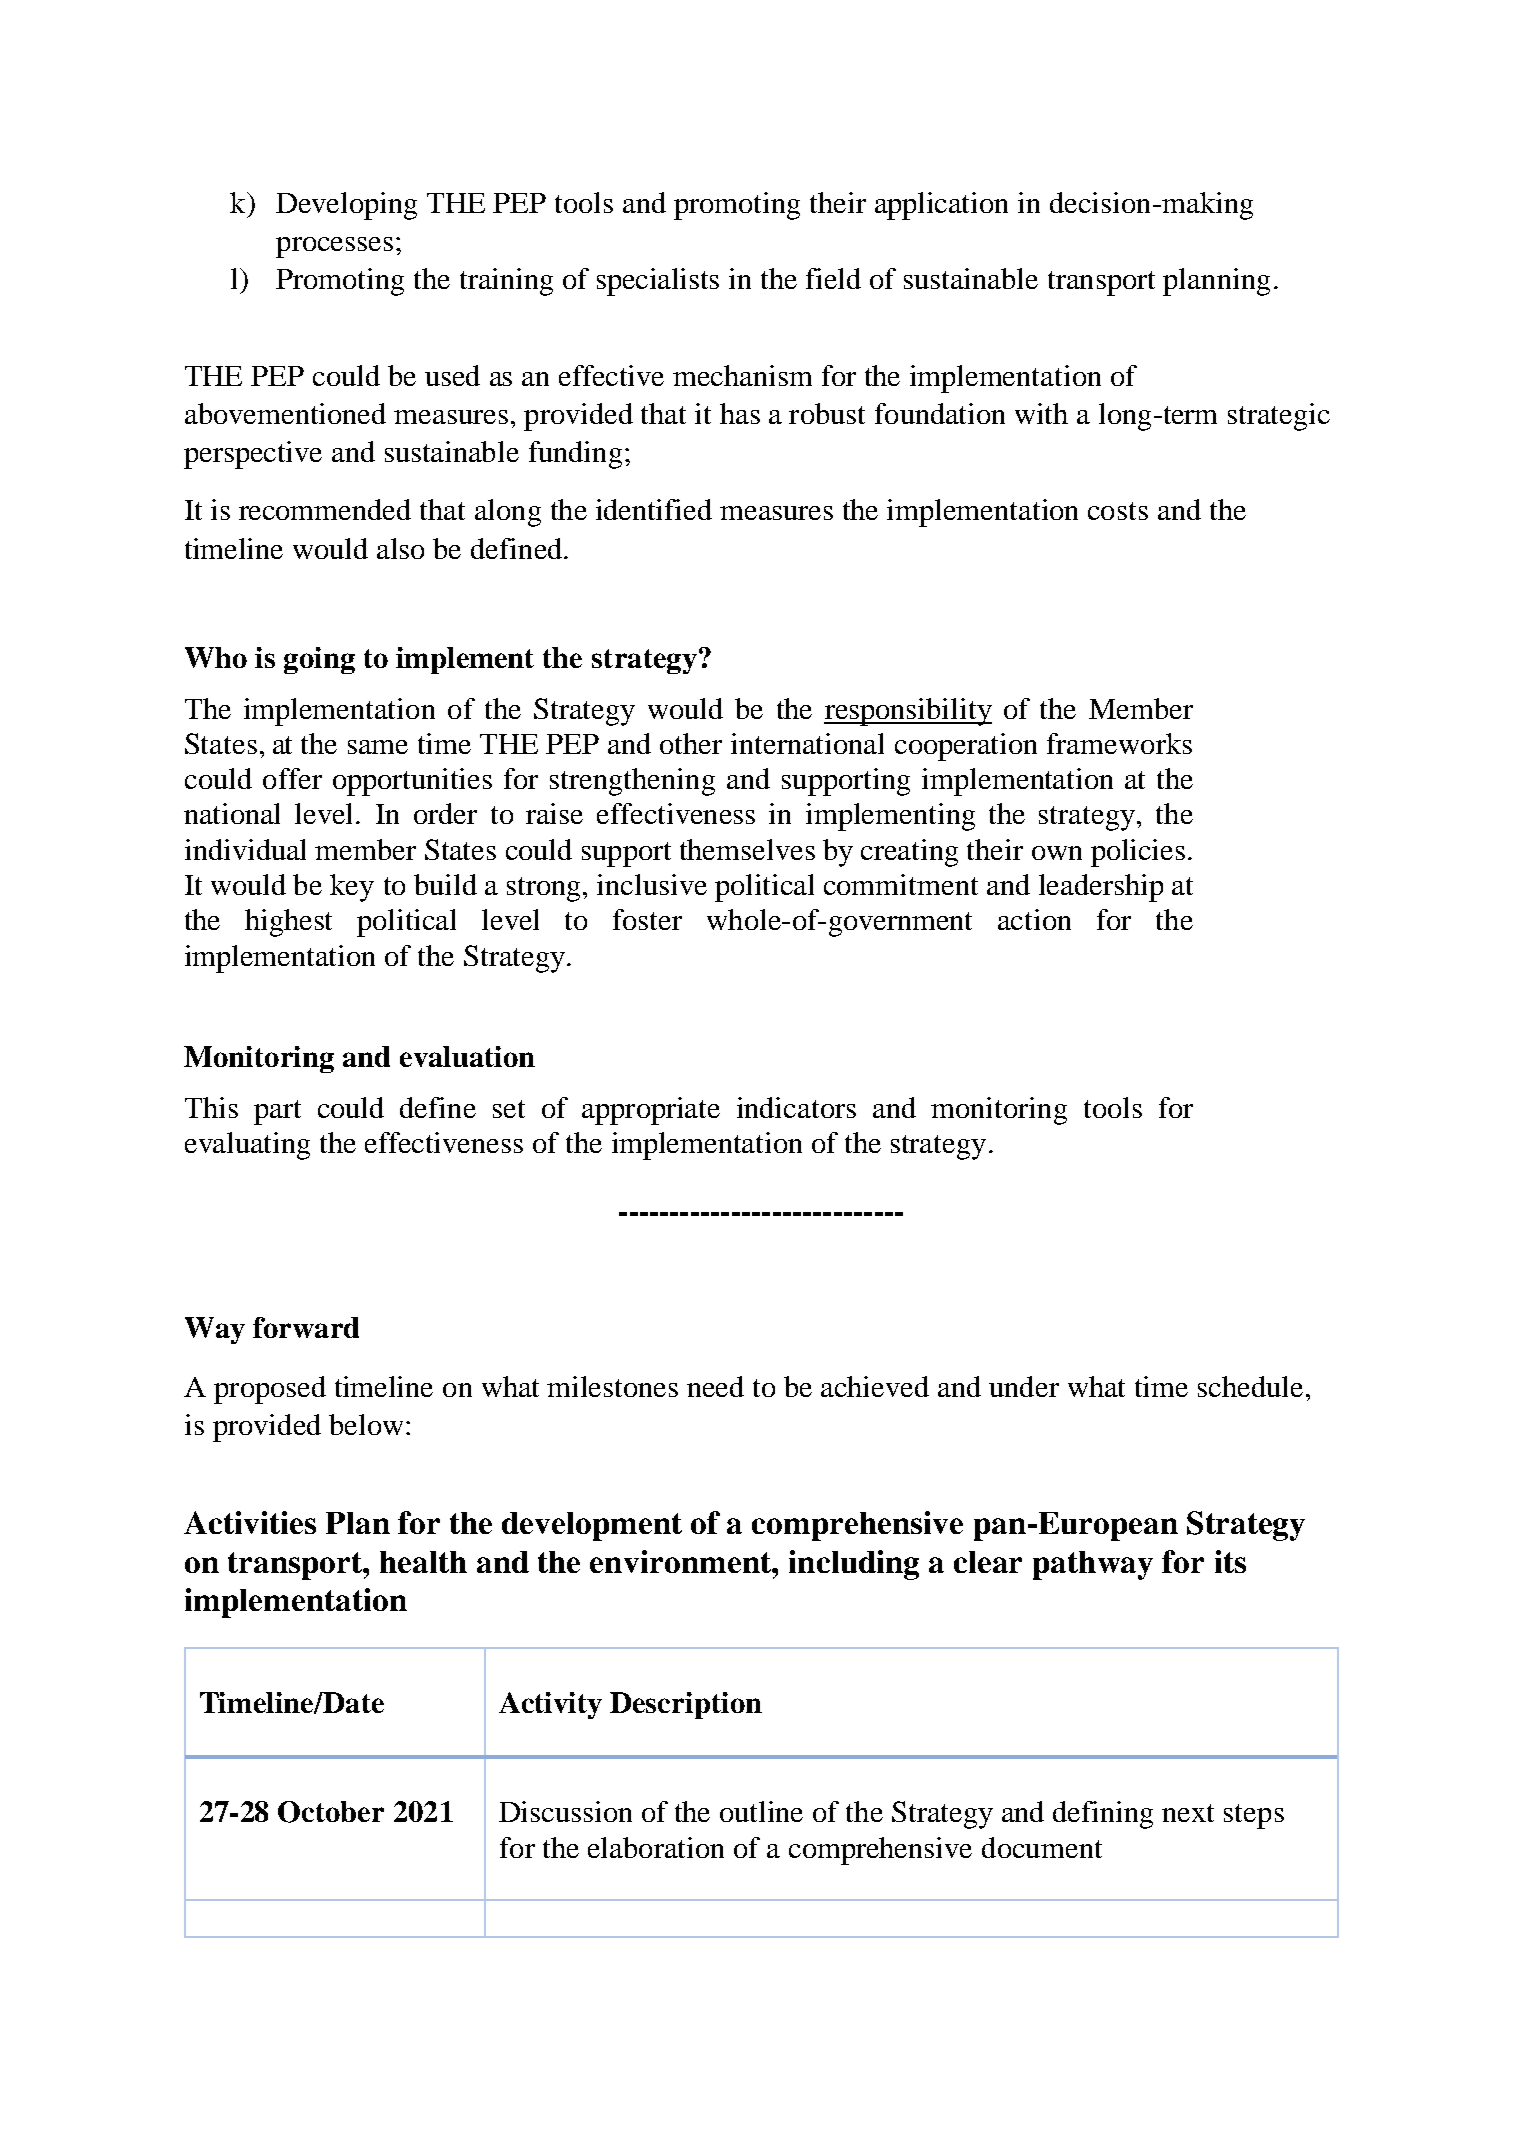 This image has height=2154, width=1523. I want to click on action, so click(1034, 919).
